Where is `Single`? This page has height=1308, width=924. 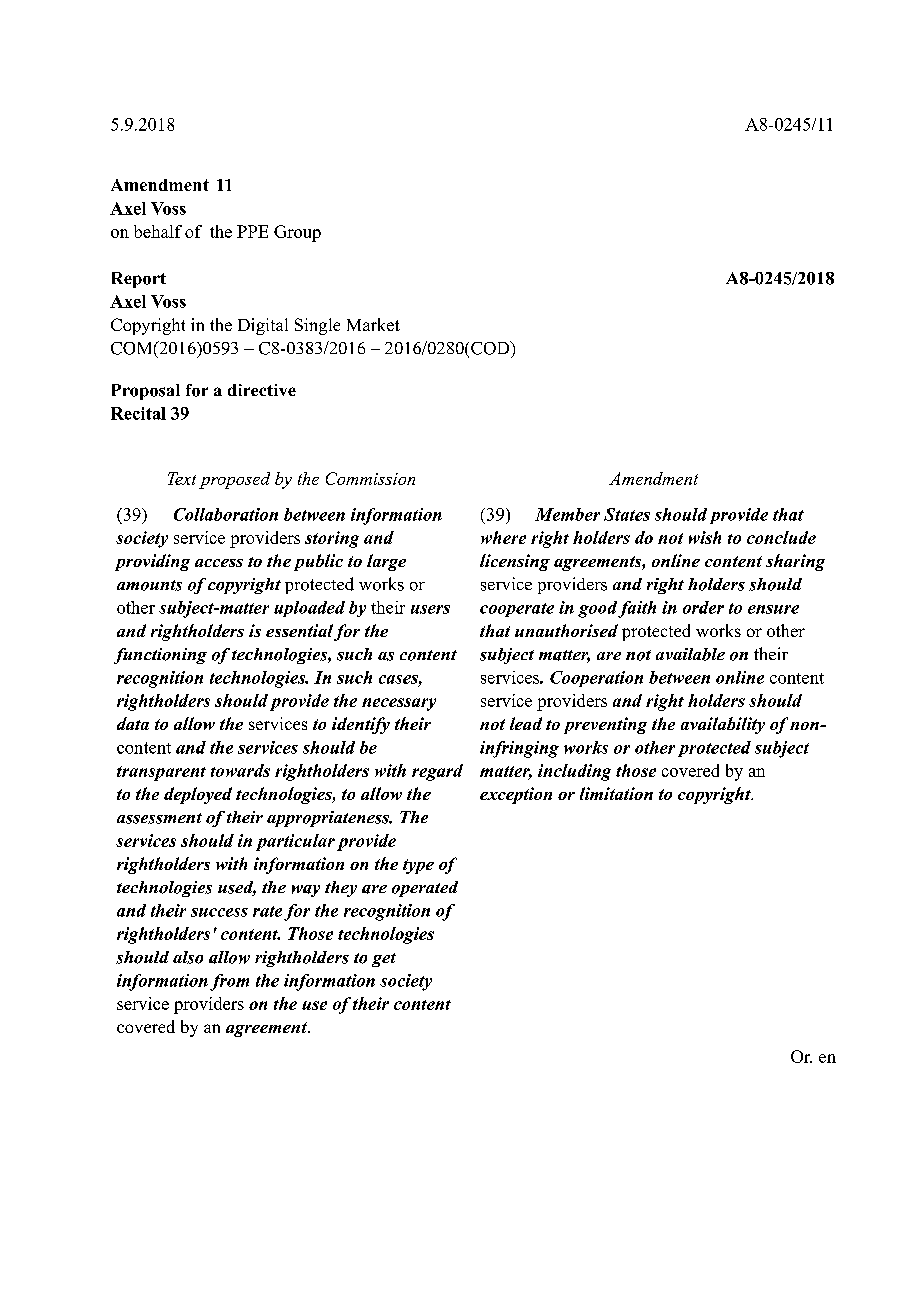
Single is located at coordinates (317, 326).
